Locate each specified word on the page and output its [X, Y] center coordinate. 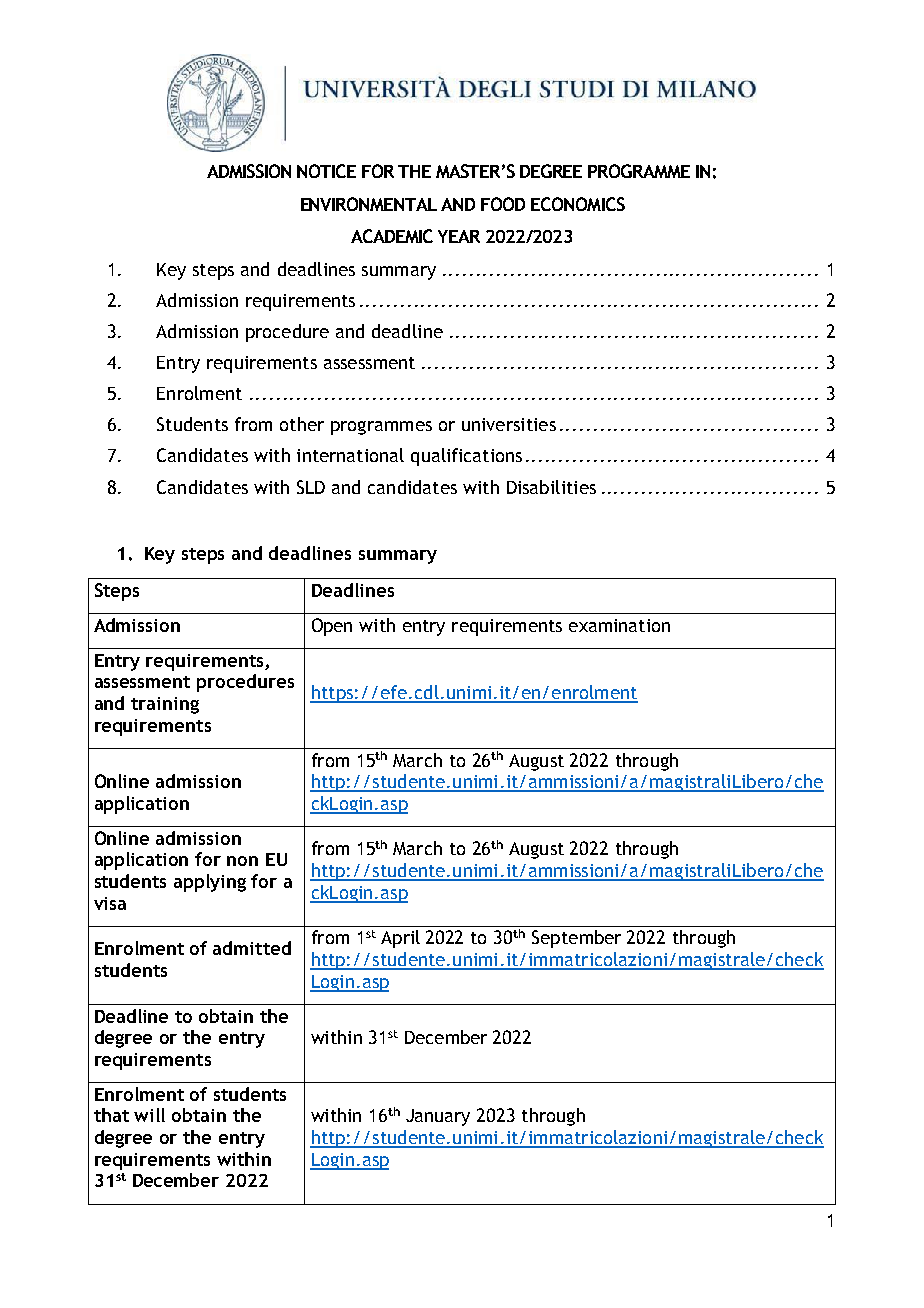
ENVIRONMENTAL [369, 204]
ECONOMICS [578, 204]
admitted [252, 948]
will [149, 1115]
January [438, 1117]
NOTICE [326, 171]
